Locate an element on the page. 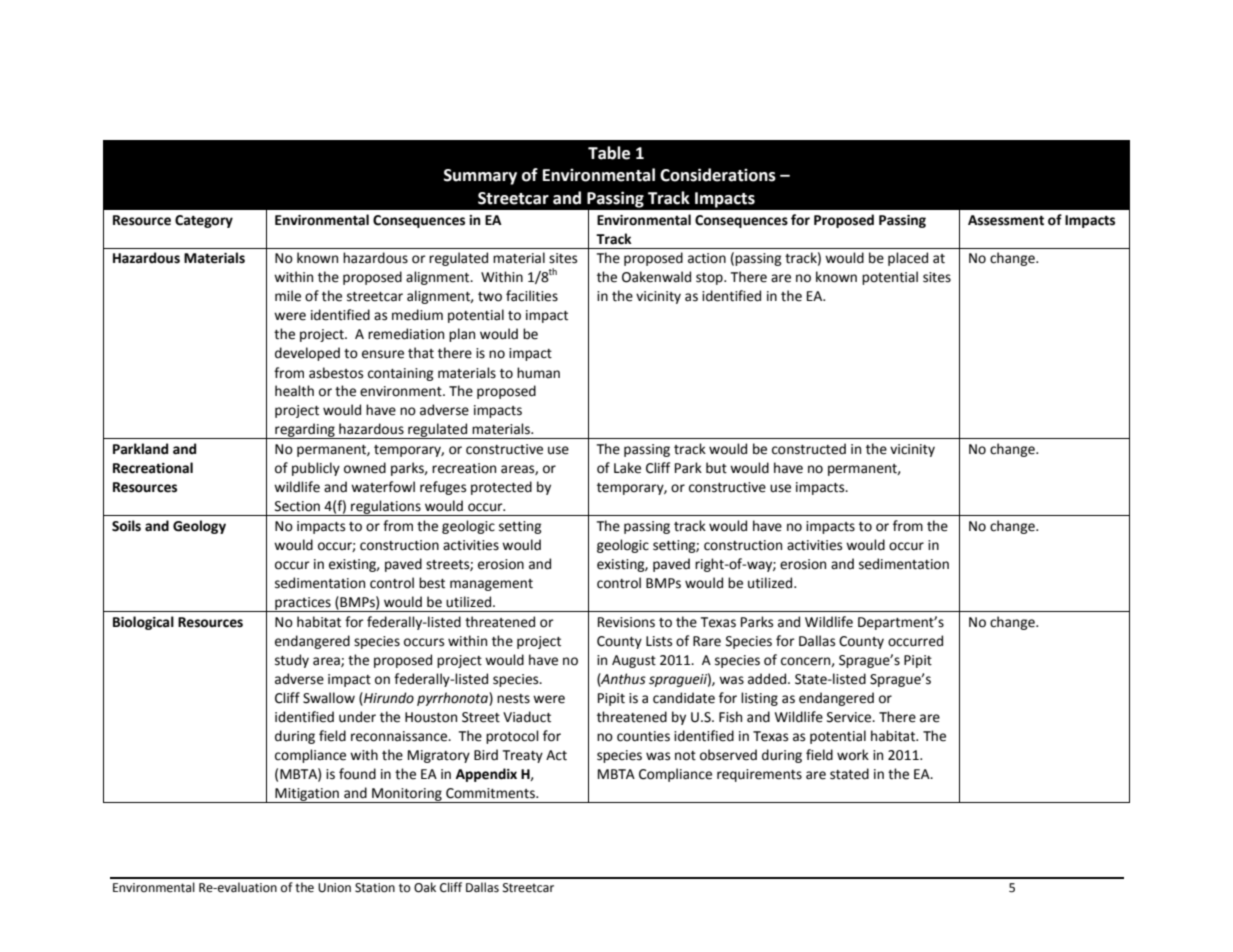 The width and height of the page is (1233, 952). Commitments is located at coordinates (491, 793).
